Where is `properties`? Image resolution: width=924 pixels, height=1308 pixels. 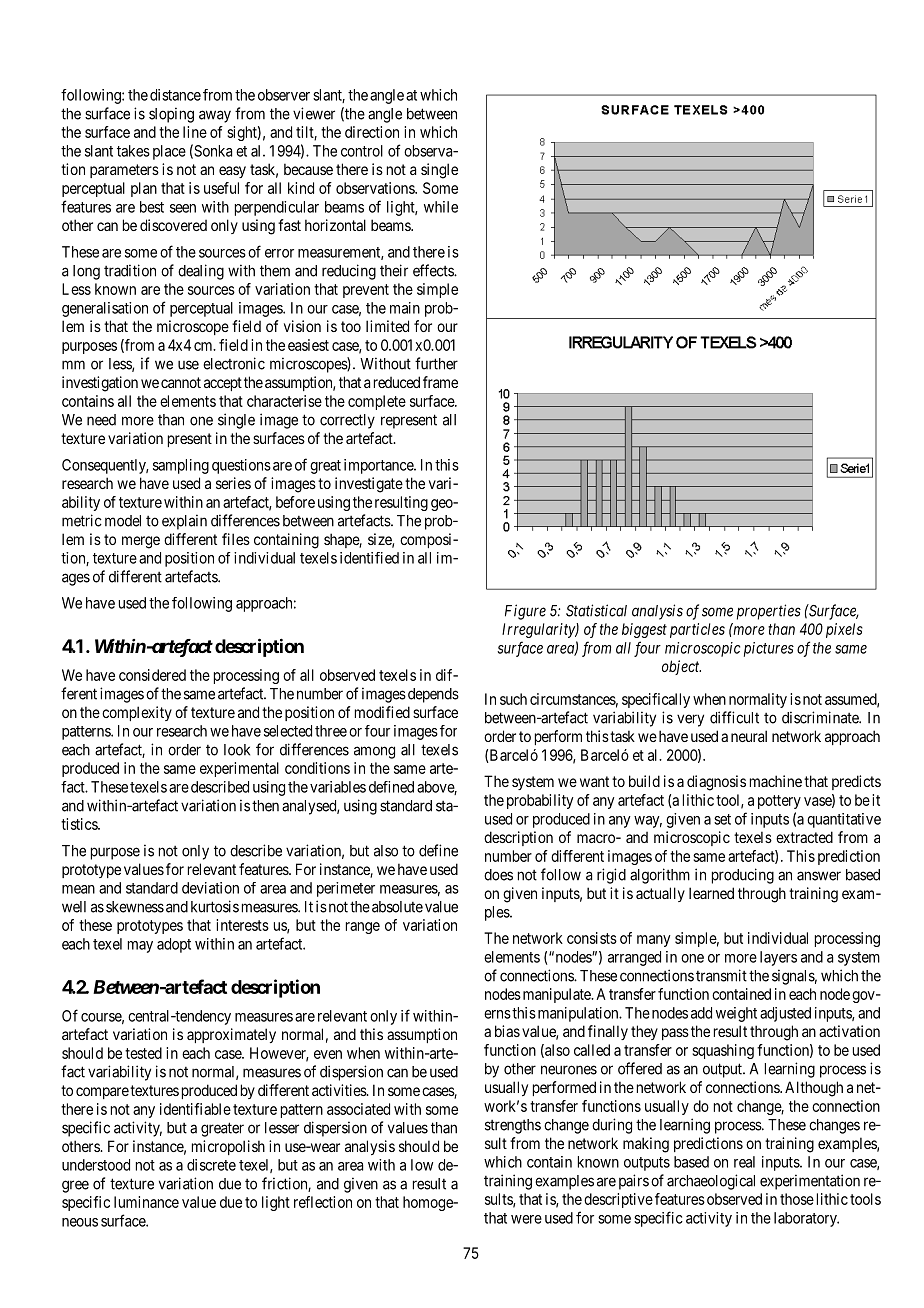
properties is located at coordinates (769, 612).
